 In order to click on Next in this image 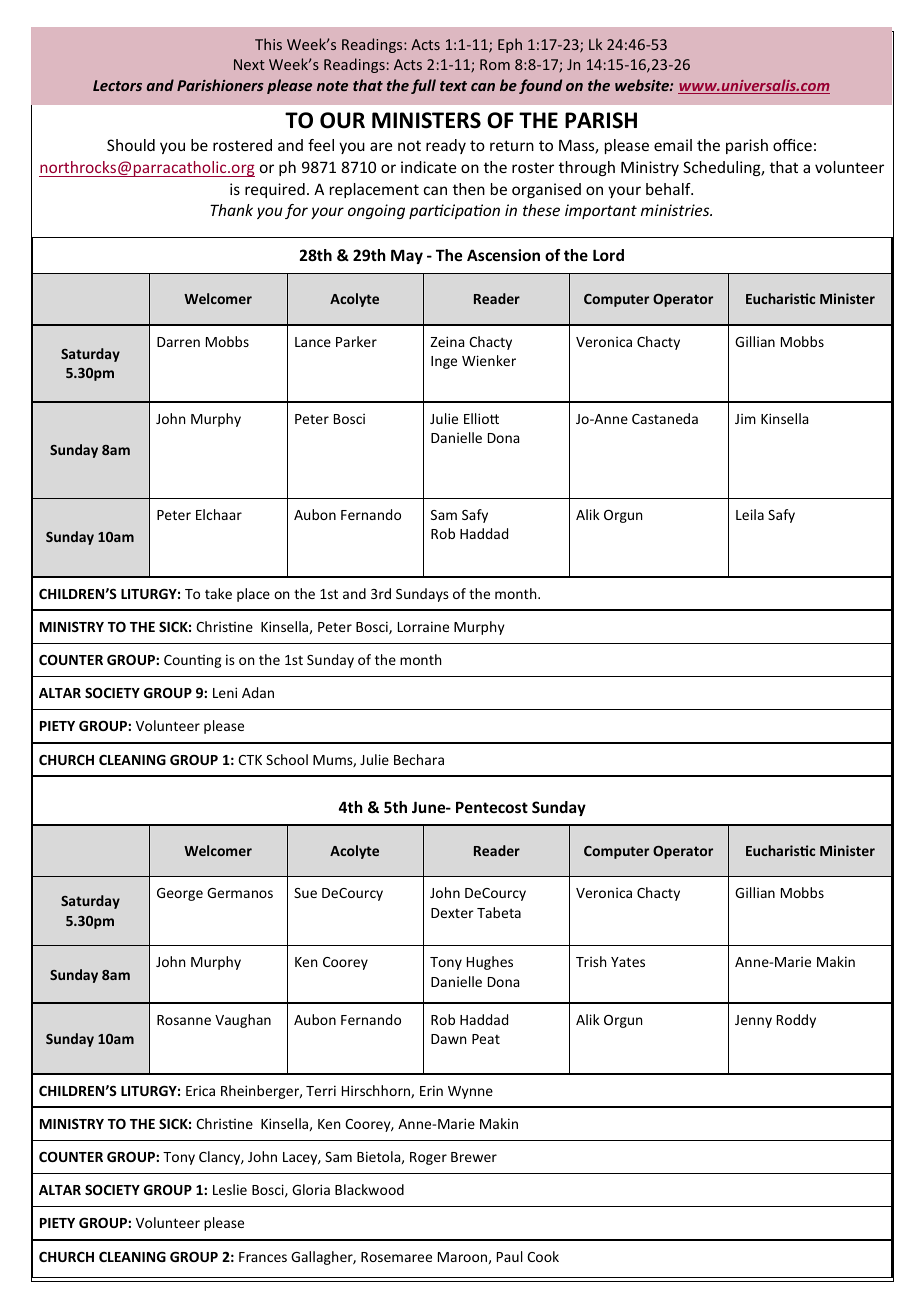, I will do `click(249, 64)`.
